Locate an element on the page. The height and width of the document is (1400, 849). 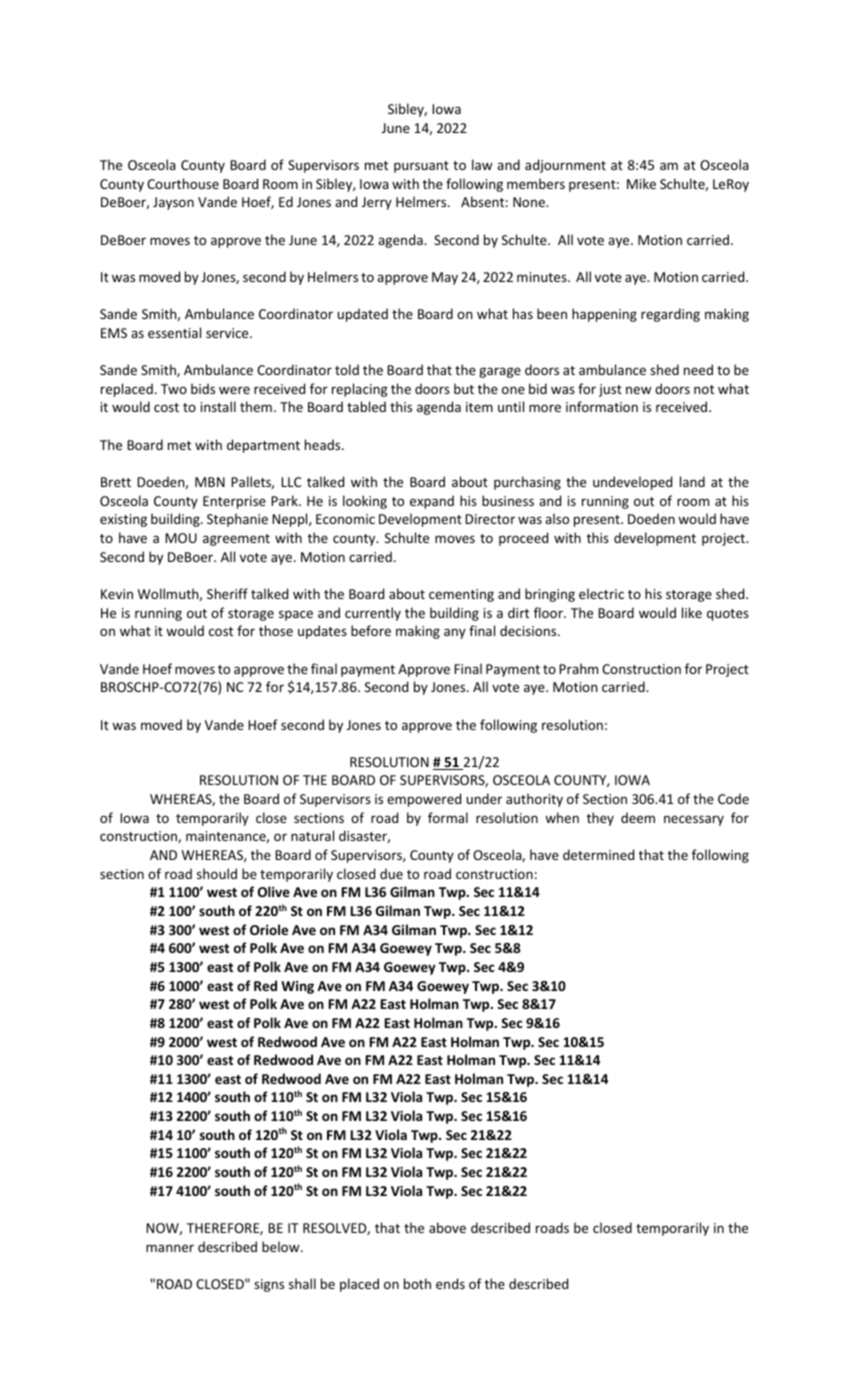
Jayson is located at coordinates (173, 203).
